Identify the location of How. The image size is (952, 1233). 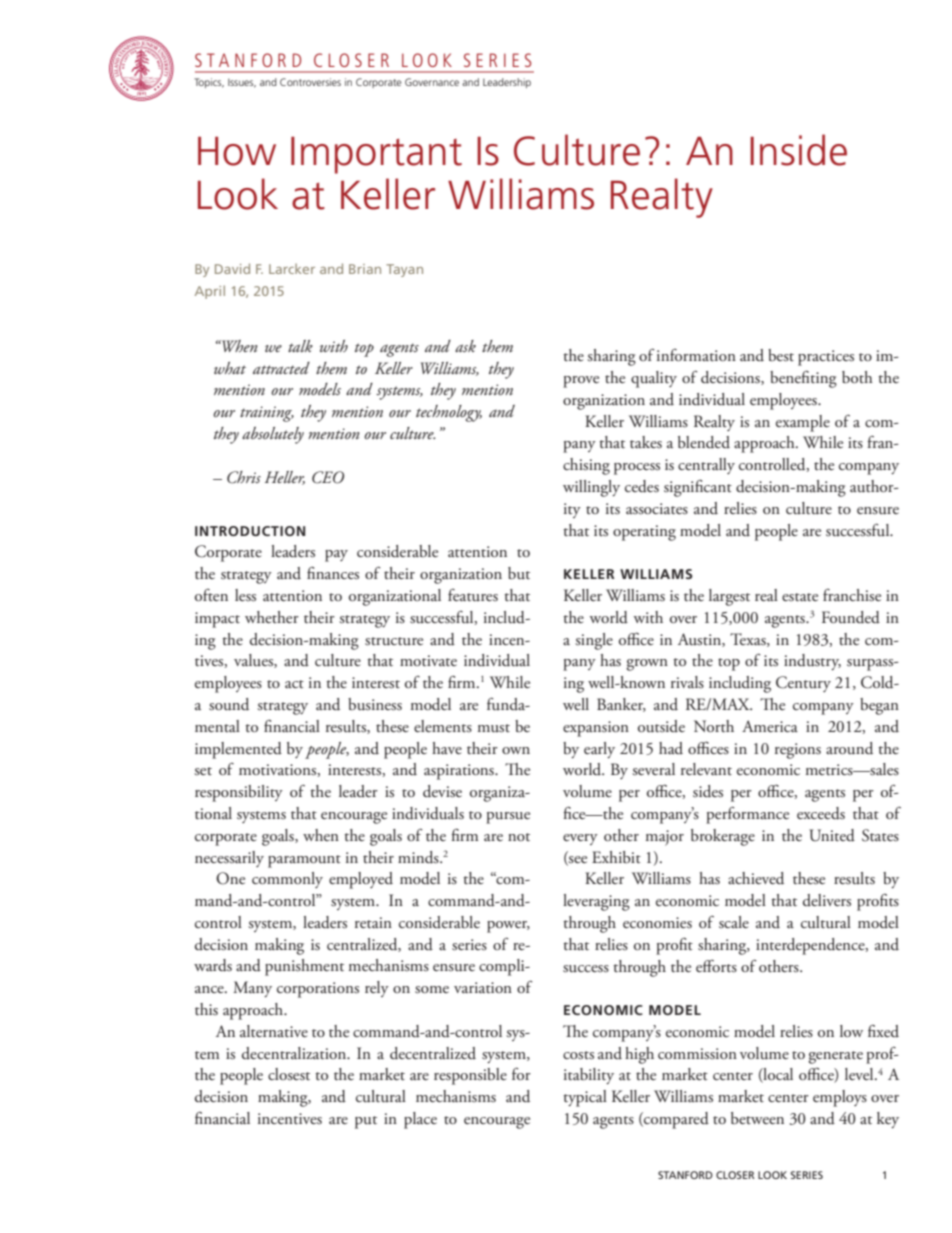
(237, 151).
